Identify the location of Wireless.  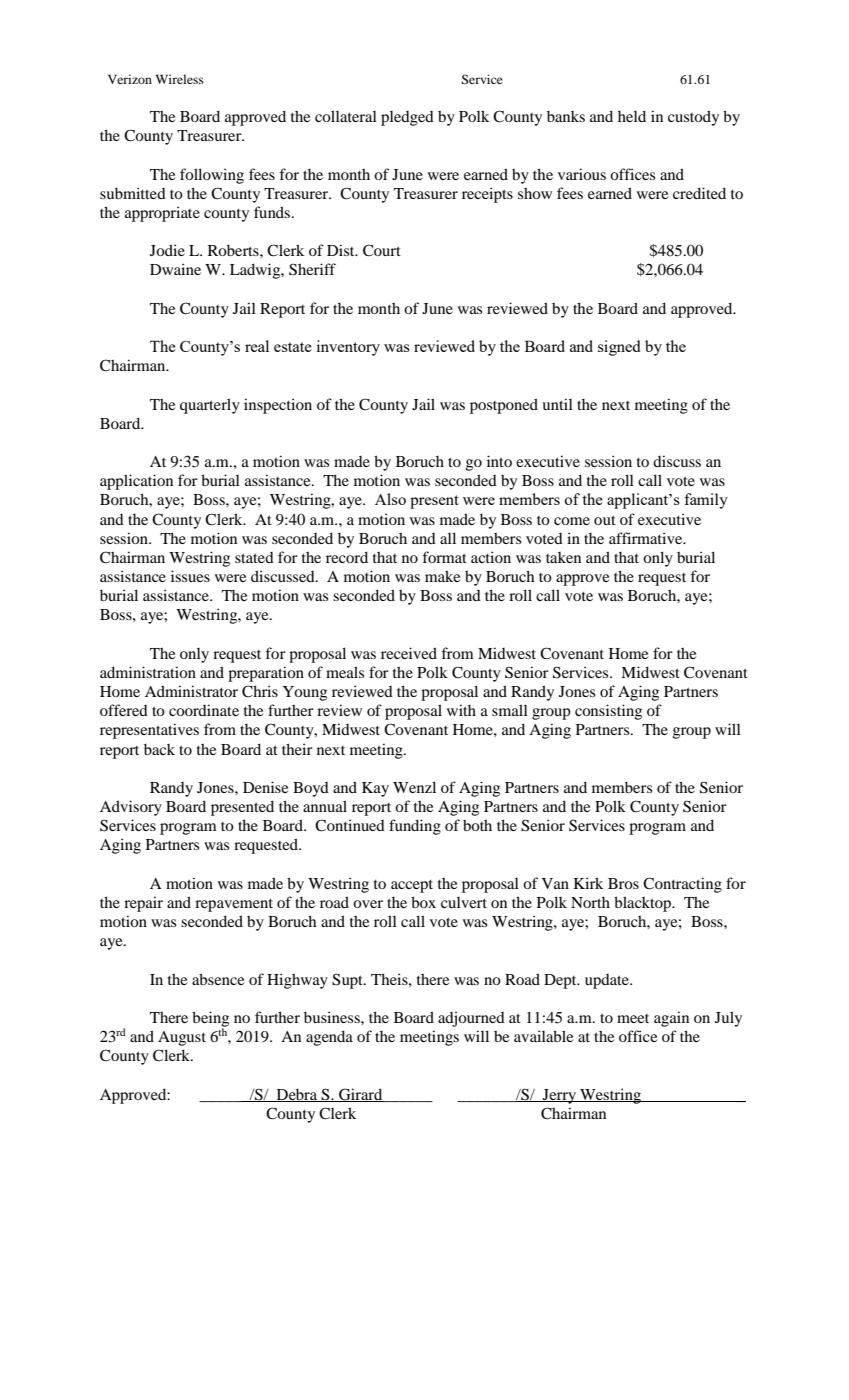
(180, 79).
